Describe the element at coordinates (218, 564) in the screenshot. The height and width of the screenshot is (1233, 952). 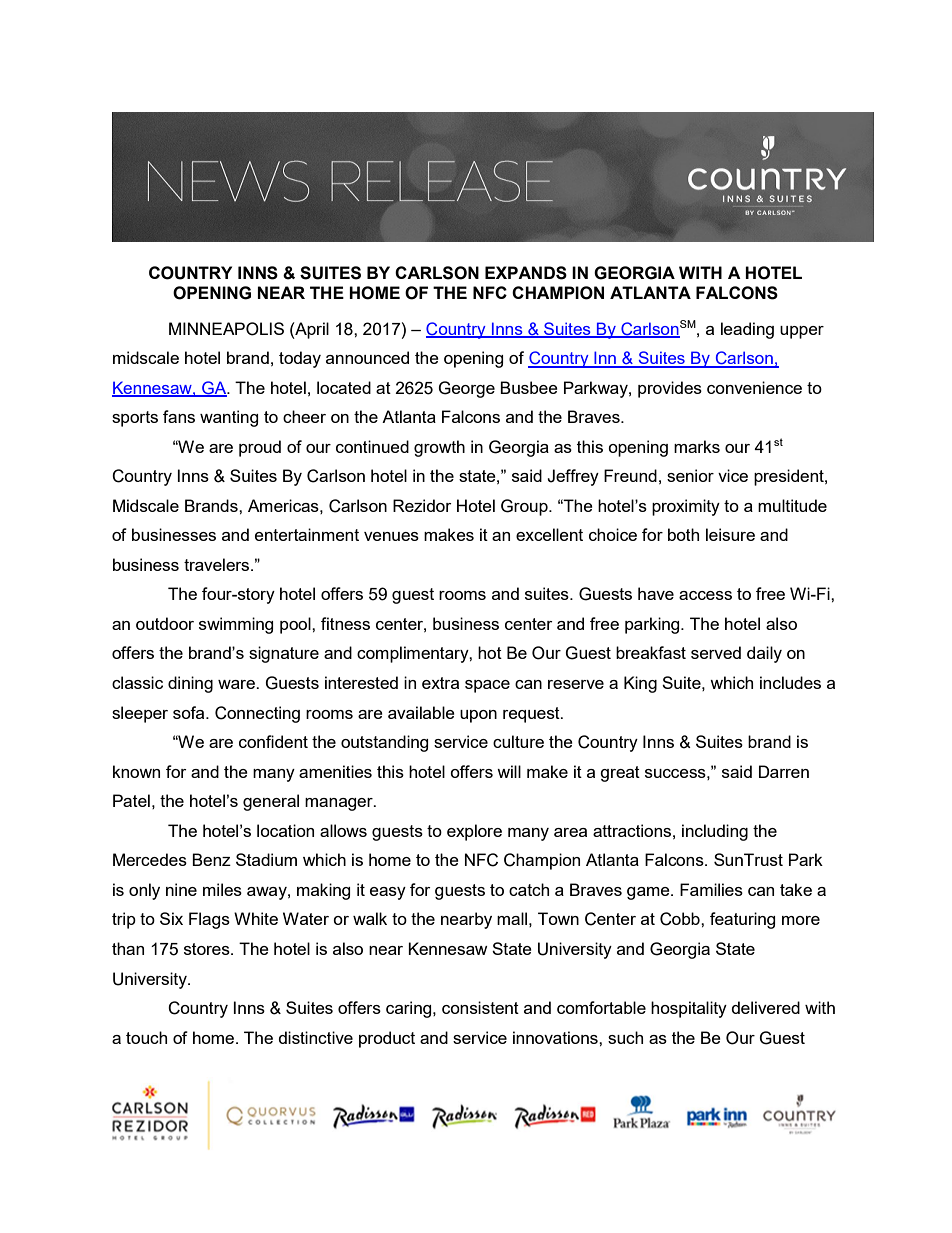
I see `travelers` at that location.
